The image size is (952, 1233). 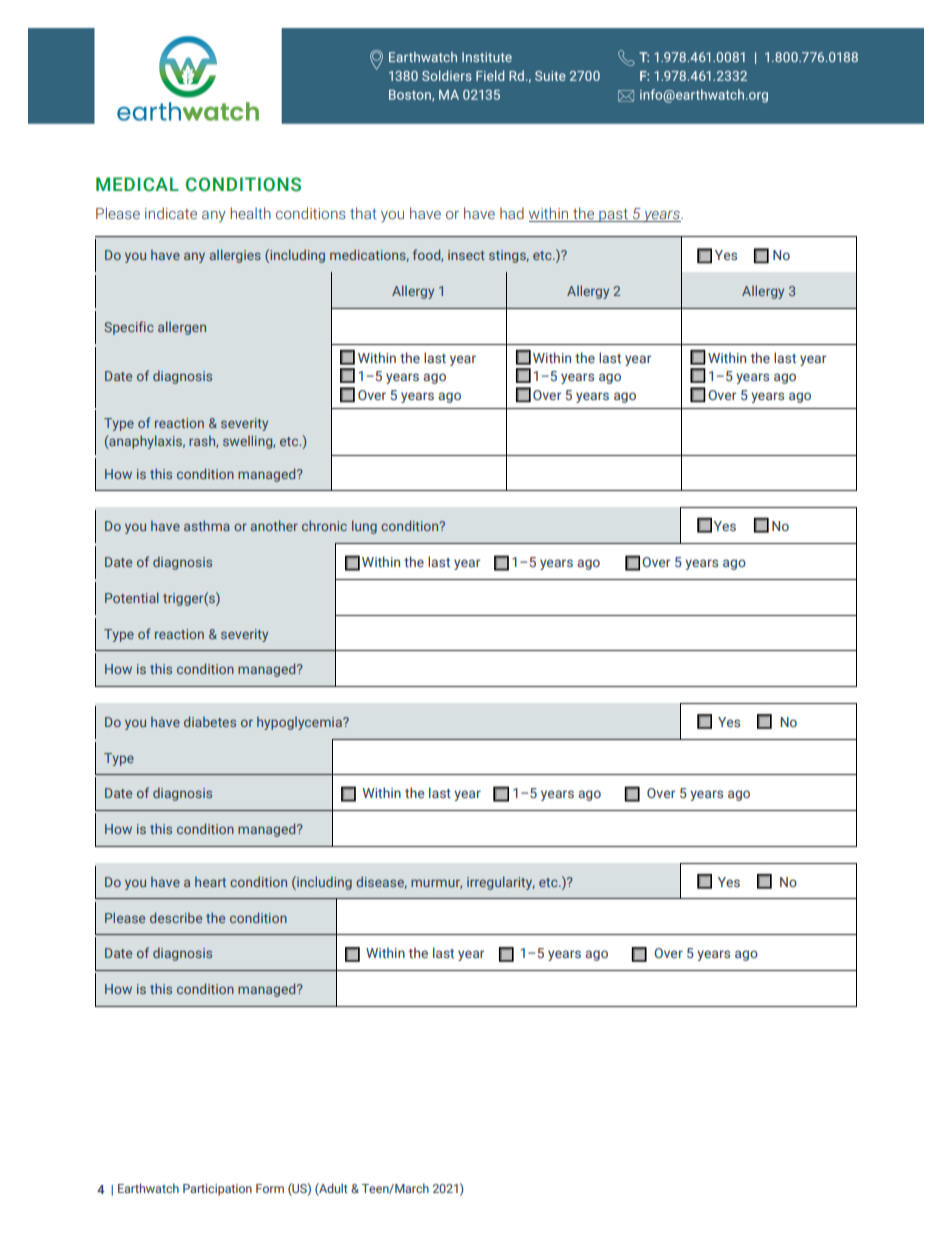 I want to click on Potential, so click(x=132, y=597).
